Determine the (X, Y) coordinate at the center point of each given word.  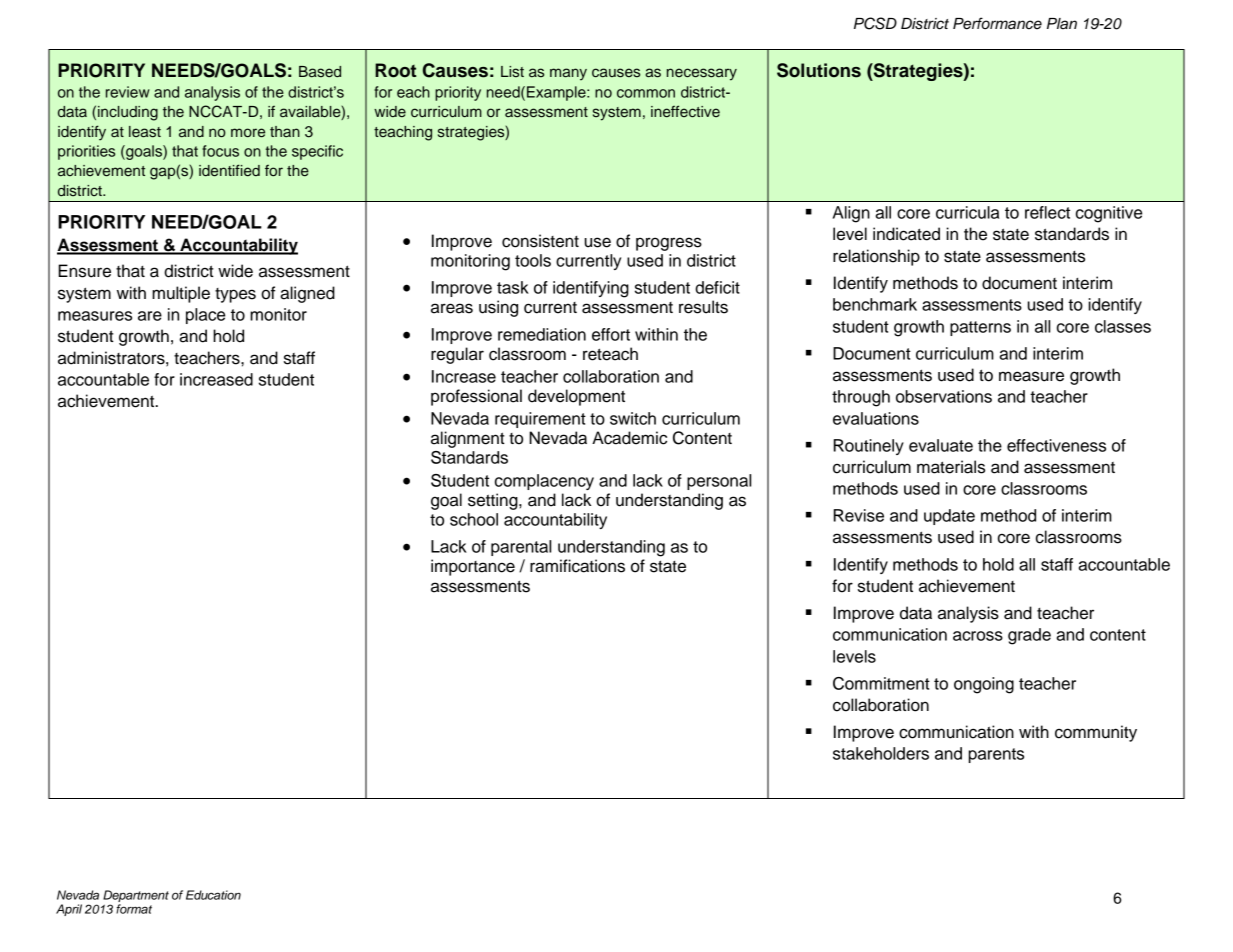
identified (229, 170)
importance (473, 567)
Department (136, 897)
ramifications (577, 566)
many (568, 74)
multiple (181, 294)
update (949, 517)
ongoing (984, 685)
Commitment (881, 683)
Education (213, 895)
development (576, 397)
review (128, 92)
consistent (540, 241)
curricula (967, 212)
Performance (997, 23)
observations (944, 396)
